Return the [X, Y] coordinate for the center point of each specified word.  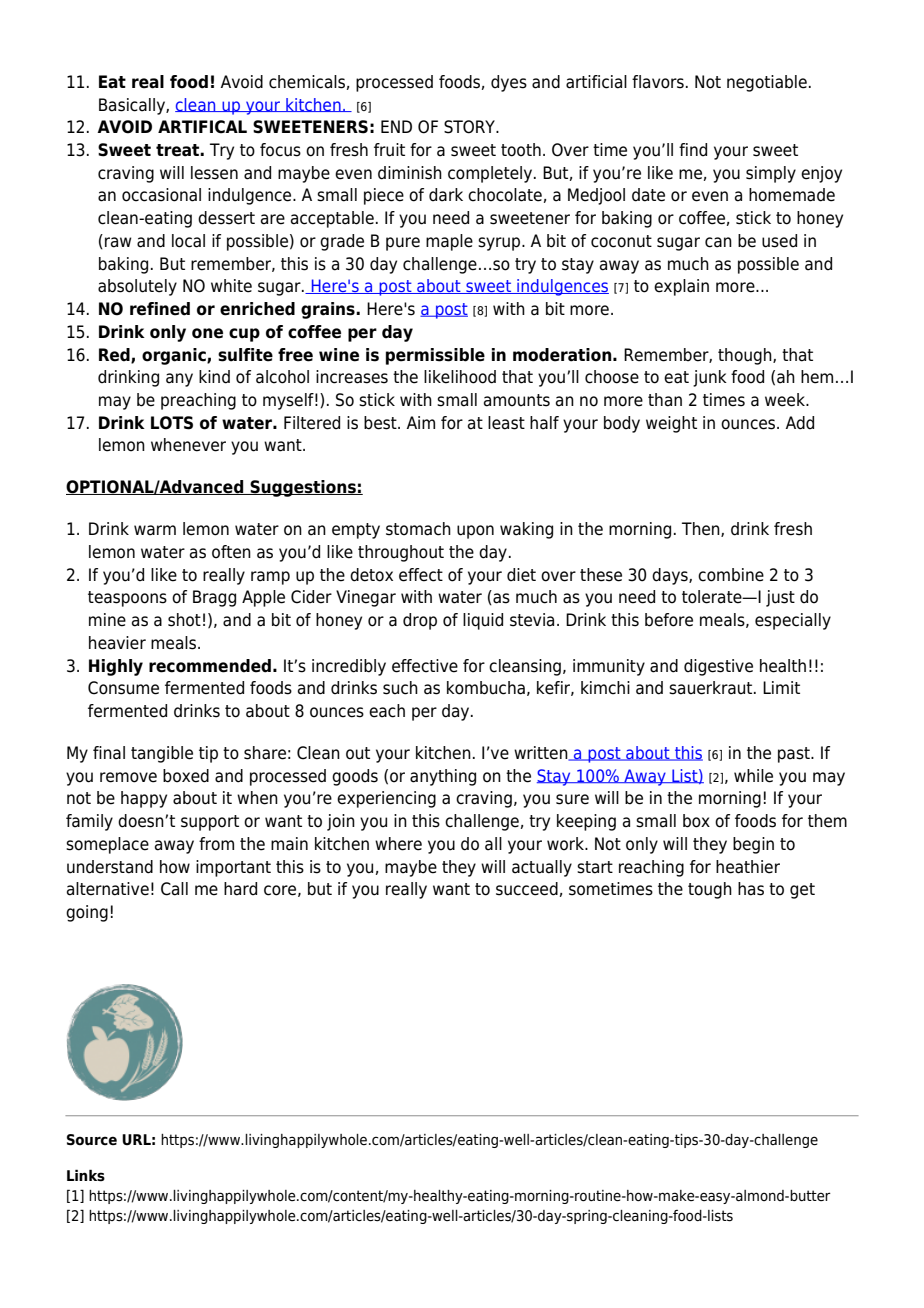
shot [184, 620]
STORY [471, 127]
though [746, 356]
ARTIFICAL [202, 127]
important [233, 868]
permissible [435, 356]
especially [793, 621]
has [751, 889]
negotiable [767, 83]
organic [175, 356]
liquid [483, 621]
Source [92, 1140]
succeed [527, 889]
